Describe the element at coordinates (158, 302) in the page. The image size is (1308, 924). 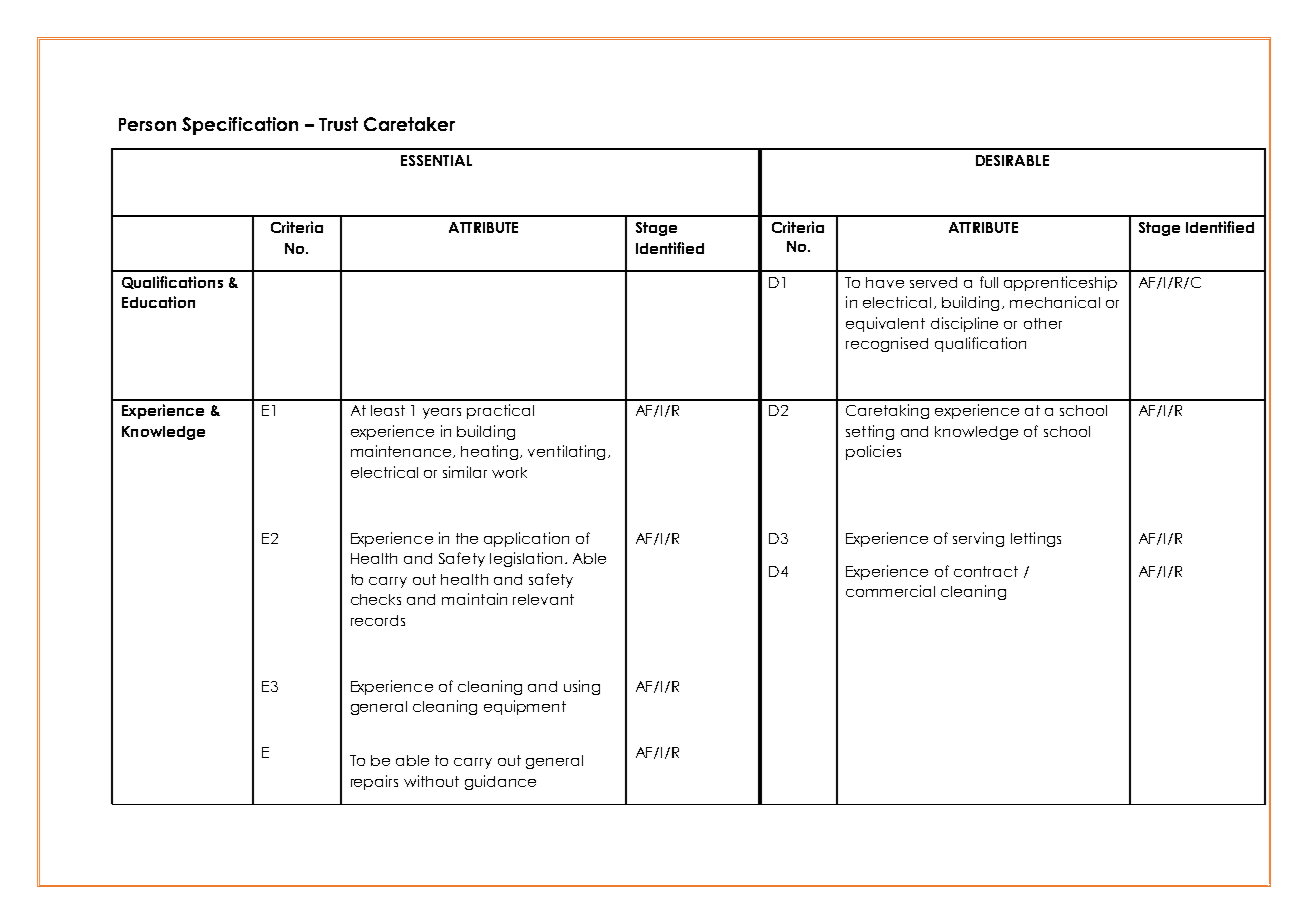
I see `Education` at that location.
